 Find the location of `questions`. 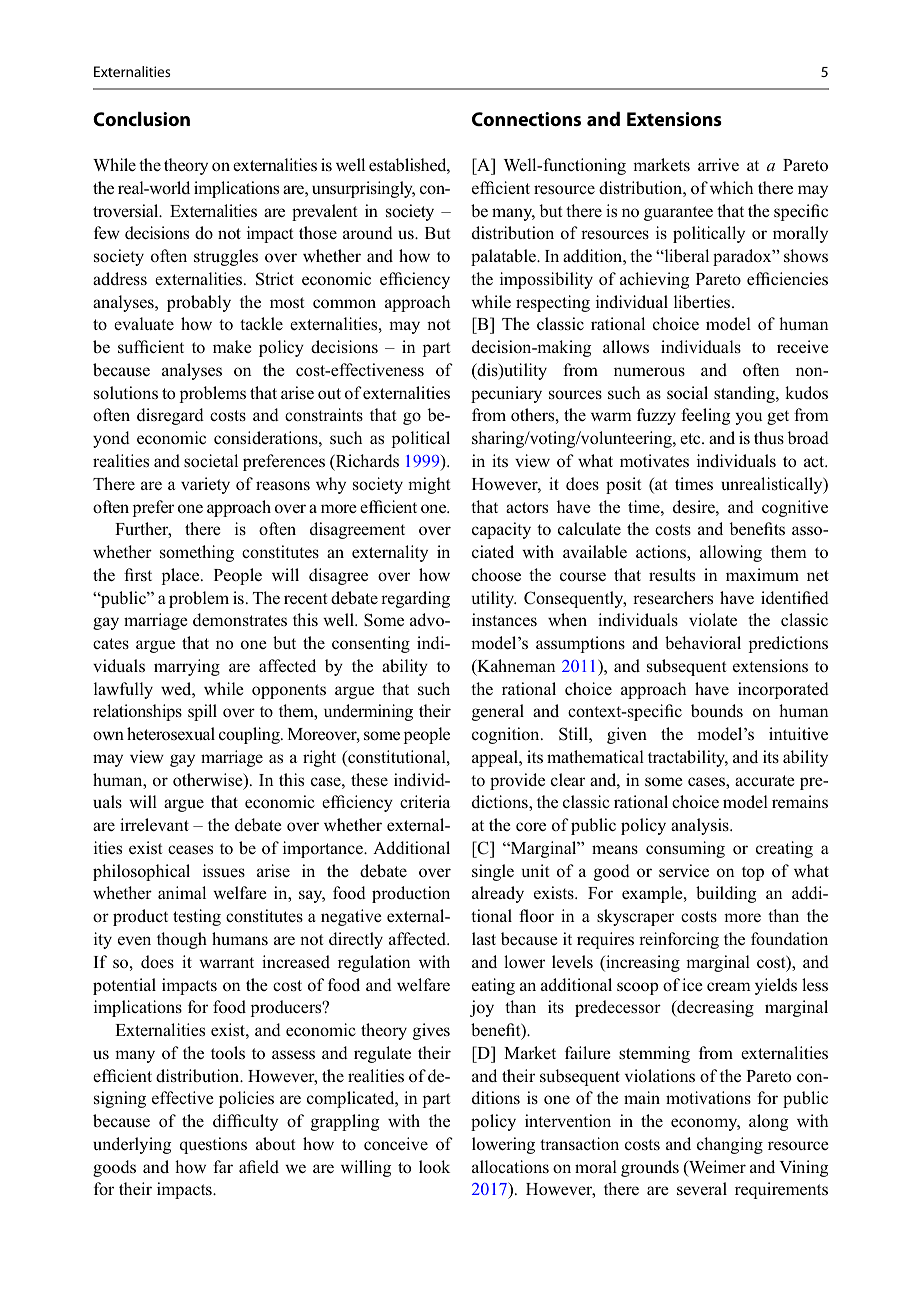

questions is located at coordinates (213, 1145).
